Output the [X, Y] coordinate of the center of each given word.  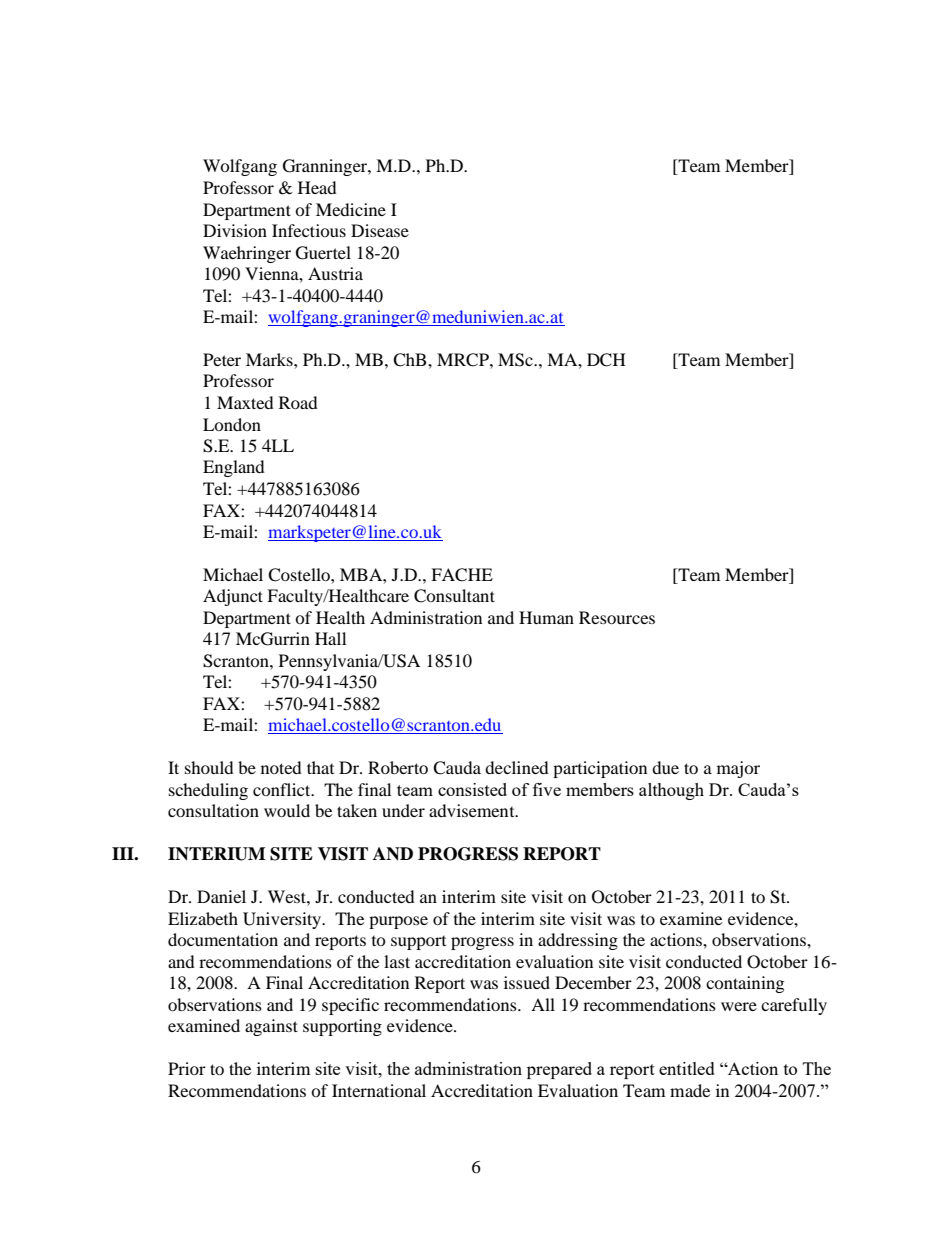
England [234, 468]
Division [235, 230]
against [271, 1027]
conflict [283, 789]
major [738, 769]
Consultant [454, 596]
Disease [380, 230]
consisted [472, 789]
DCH [606, 360]
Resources [617, 617]
